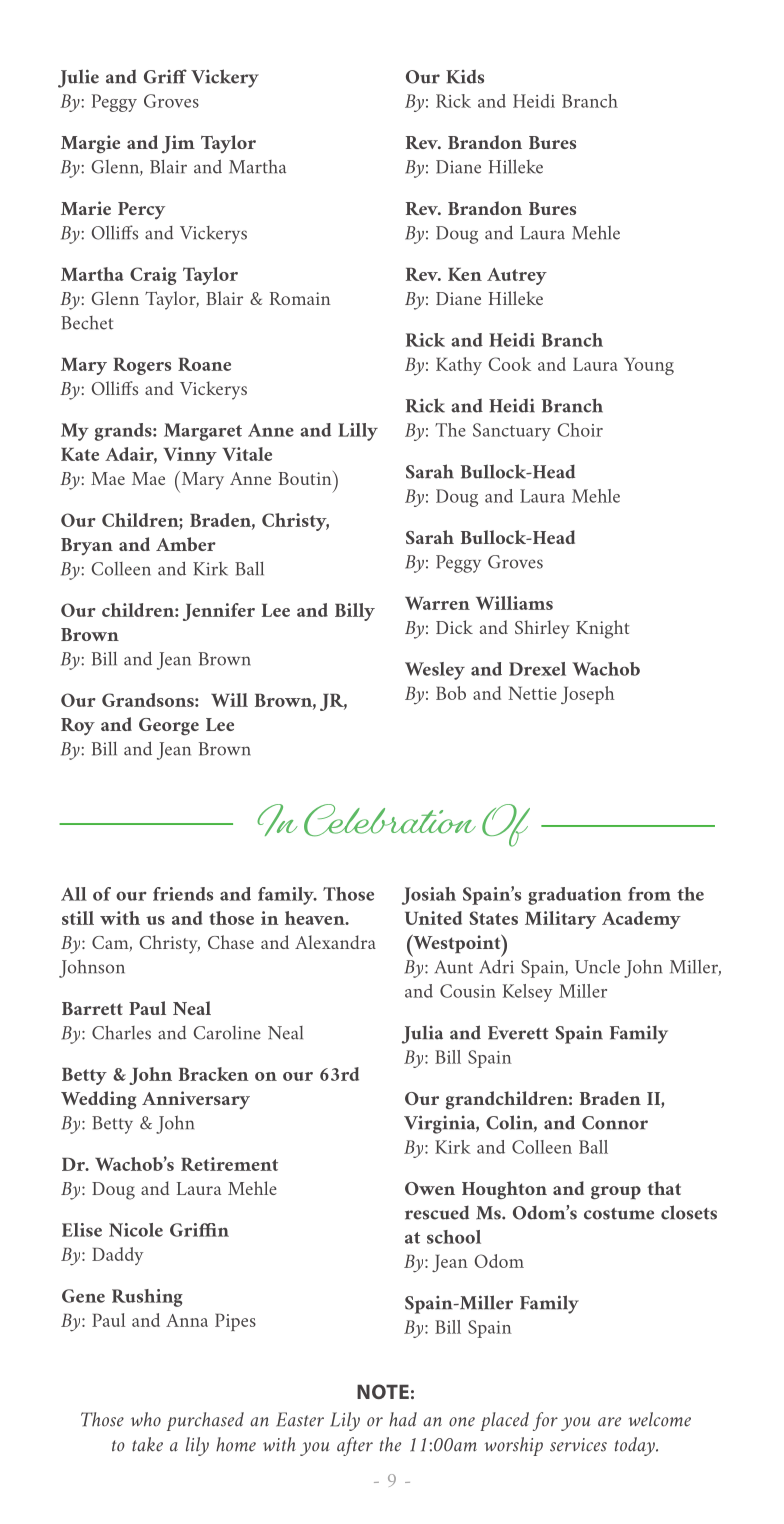 The image size is (784, 1524). Describe the element at coordinates (597, 967) in the image. I see `Uncle` at that location.
